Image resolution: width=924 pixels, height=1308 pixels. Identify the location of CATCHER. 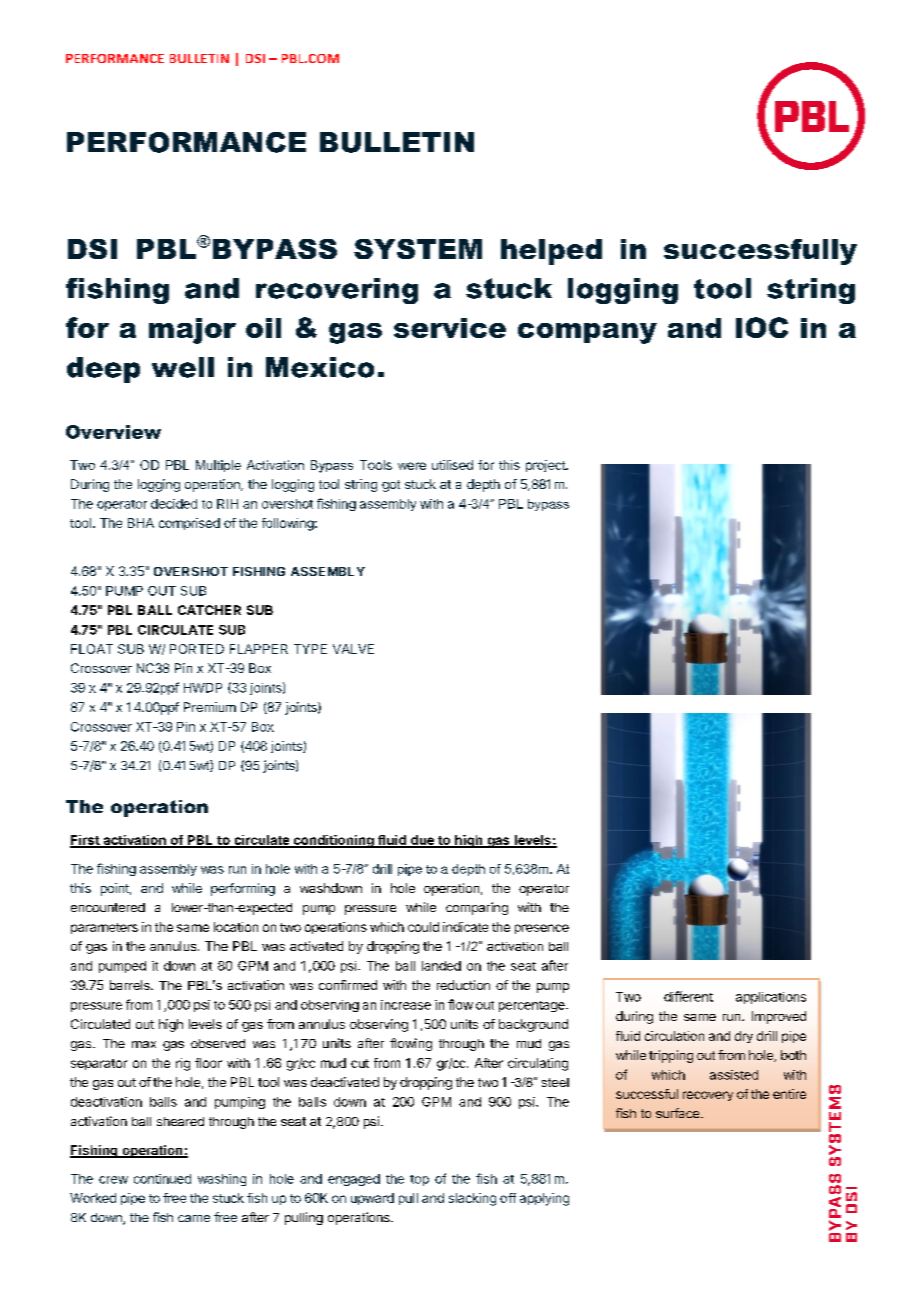
(209, 610).
